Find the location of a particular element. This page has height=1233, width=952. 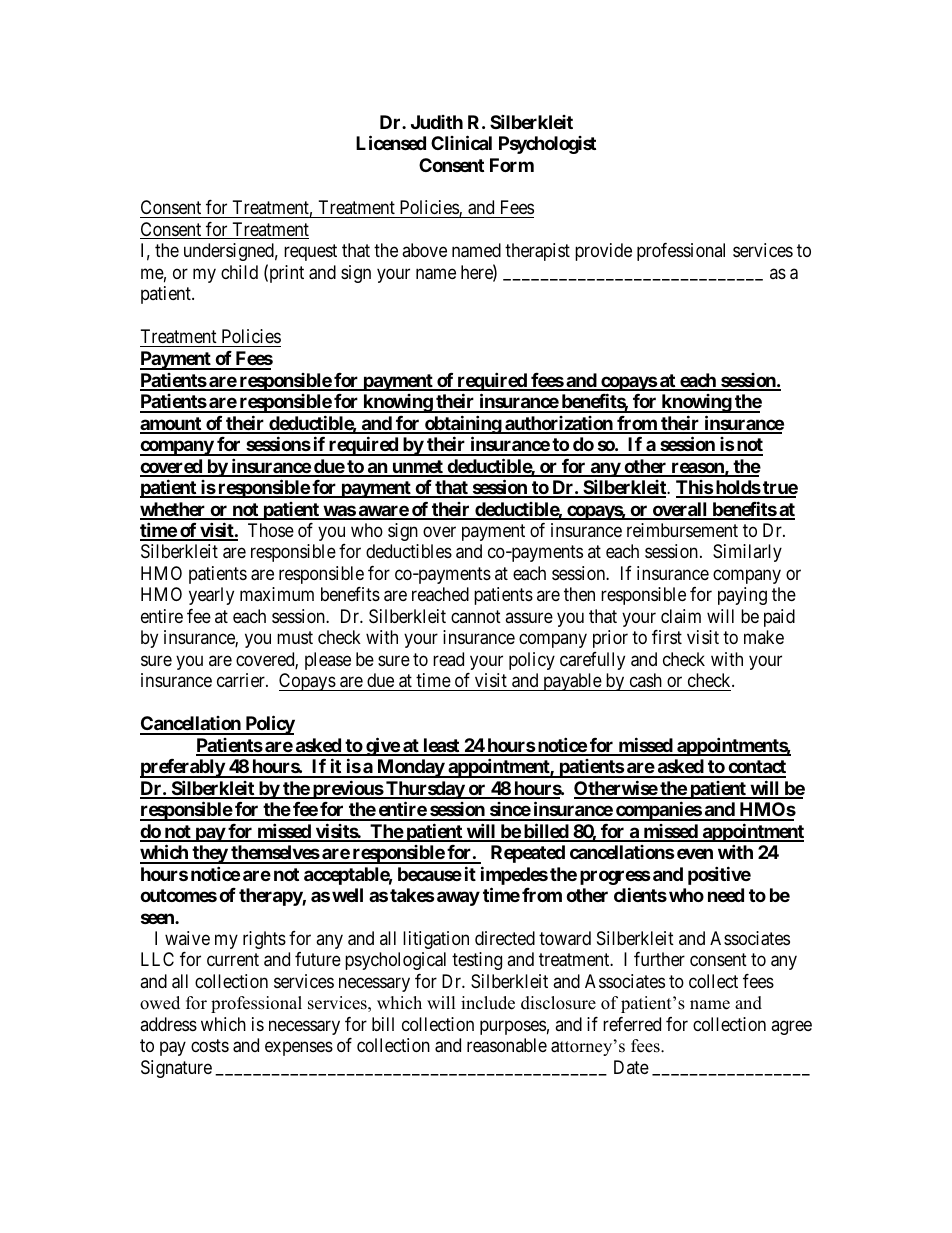

request is located at coordinates (310, 253).
